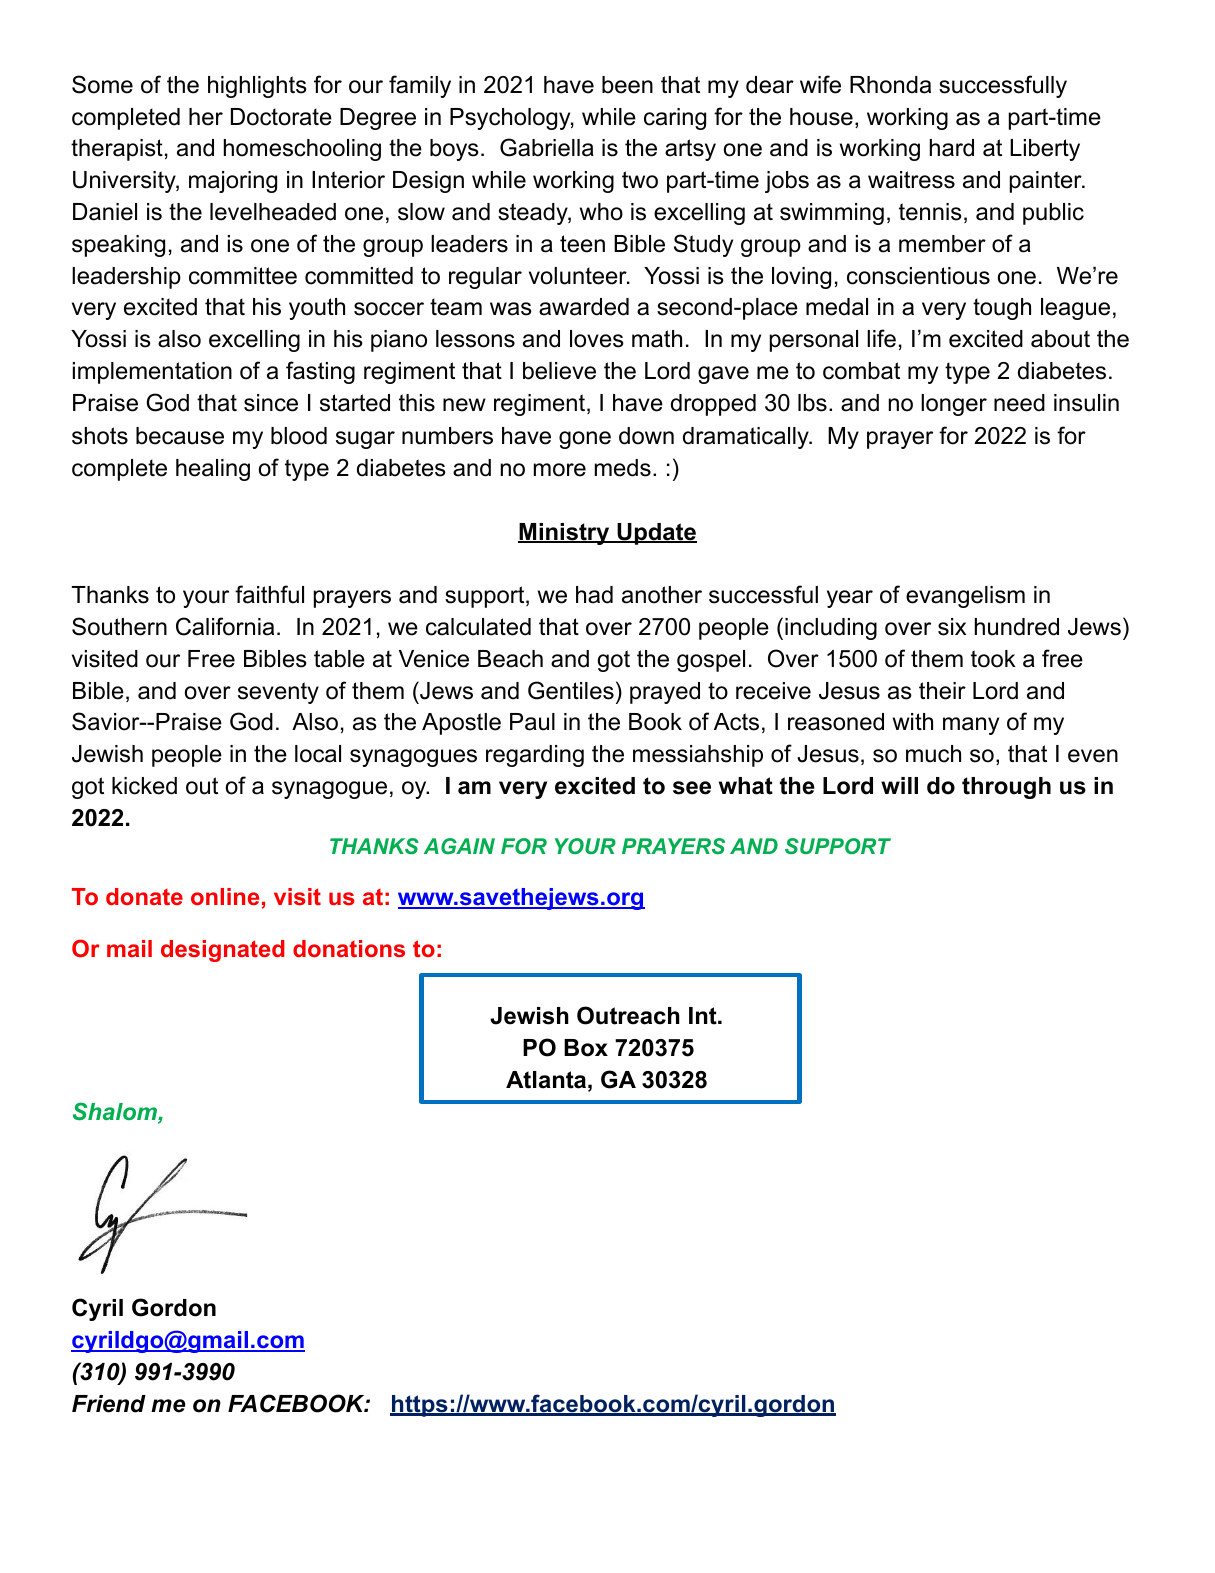  I want to click on evangelism, so click(965, 597).
